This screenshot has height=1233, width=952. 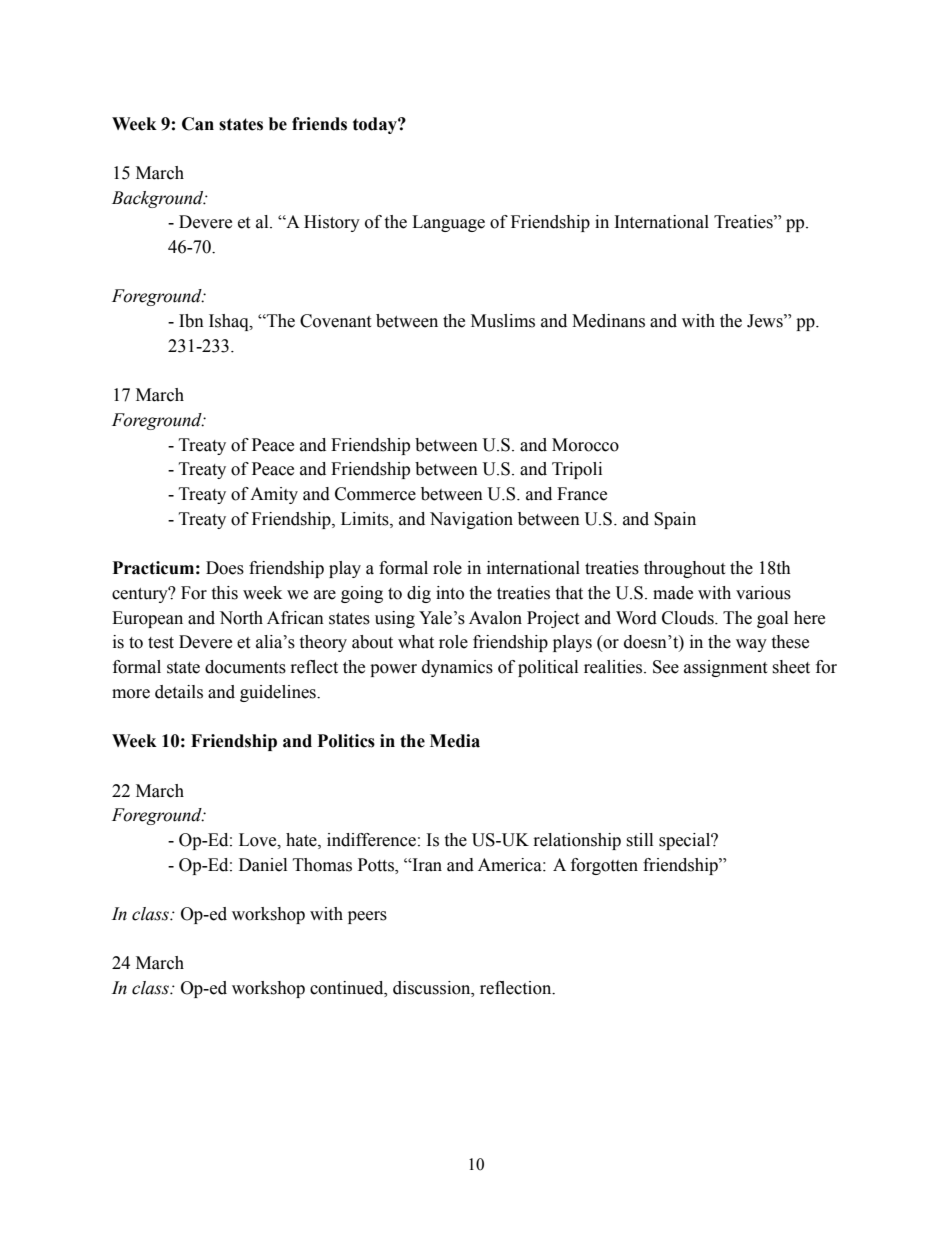 I want to click on Avalon, so click(x=495, y=618).
